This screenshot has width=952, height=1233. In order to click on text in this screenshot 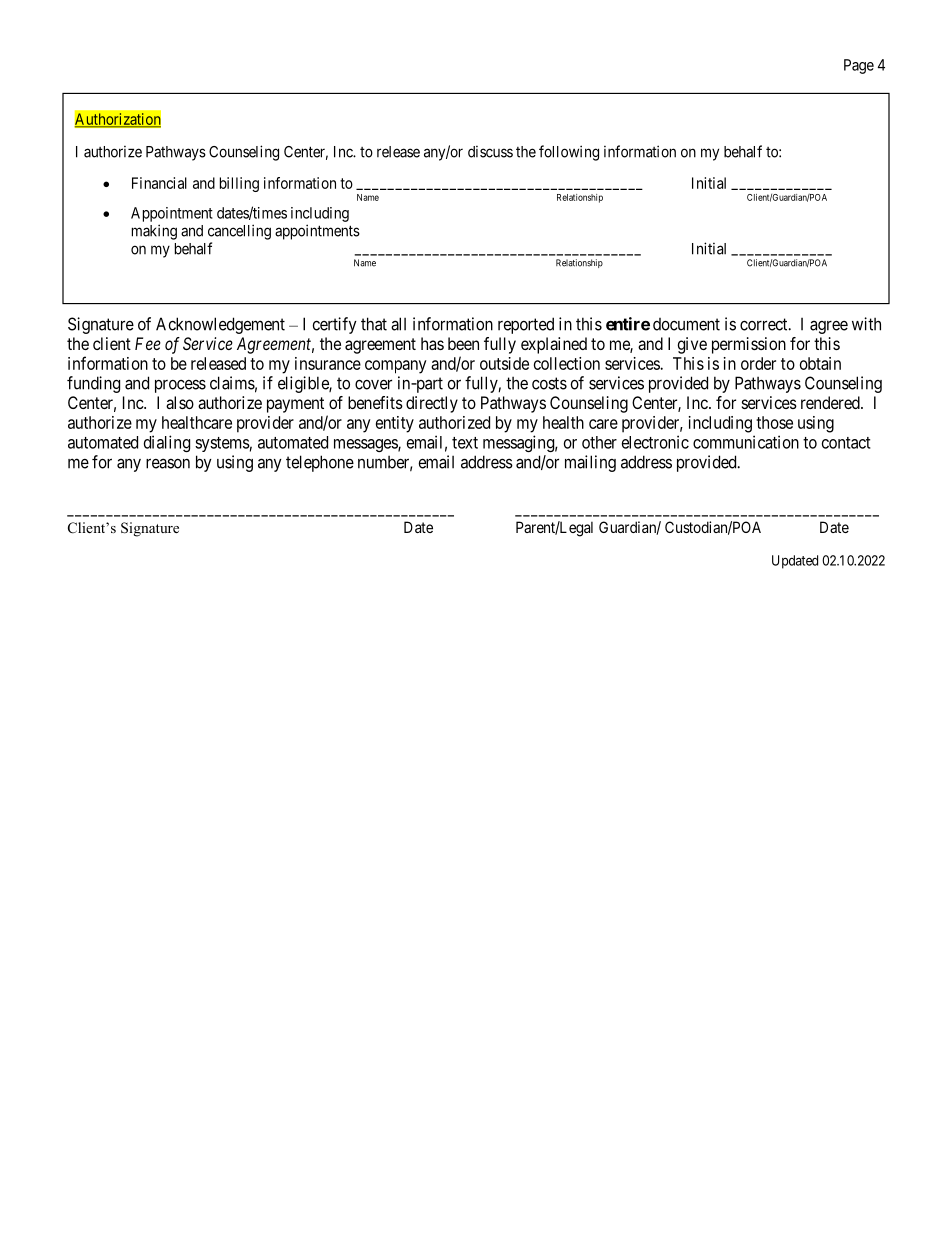, I will do `click(465, 443)`.
